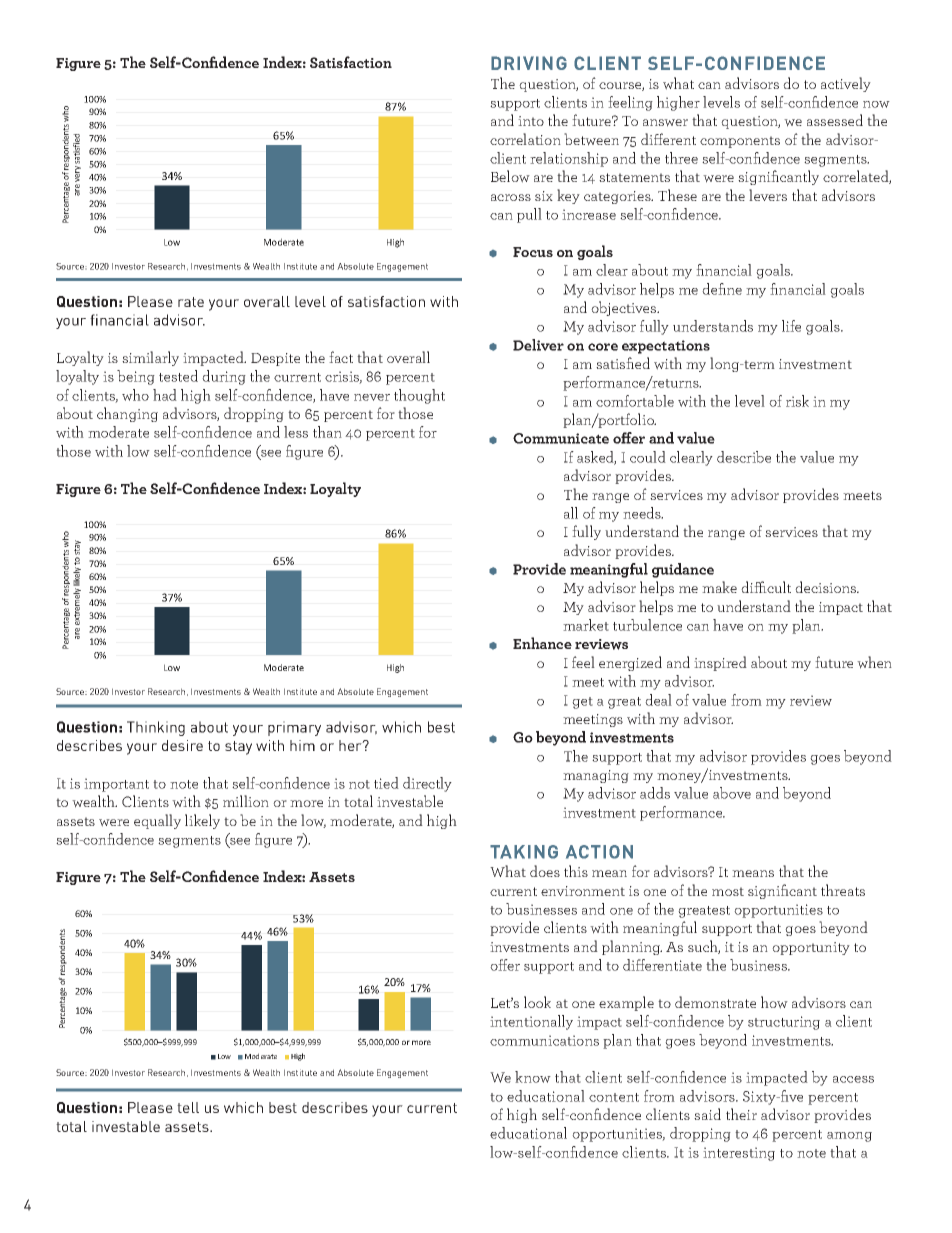  I want to click on Below, so click(510, 176).
